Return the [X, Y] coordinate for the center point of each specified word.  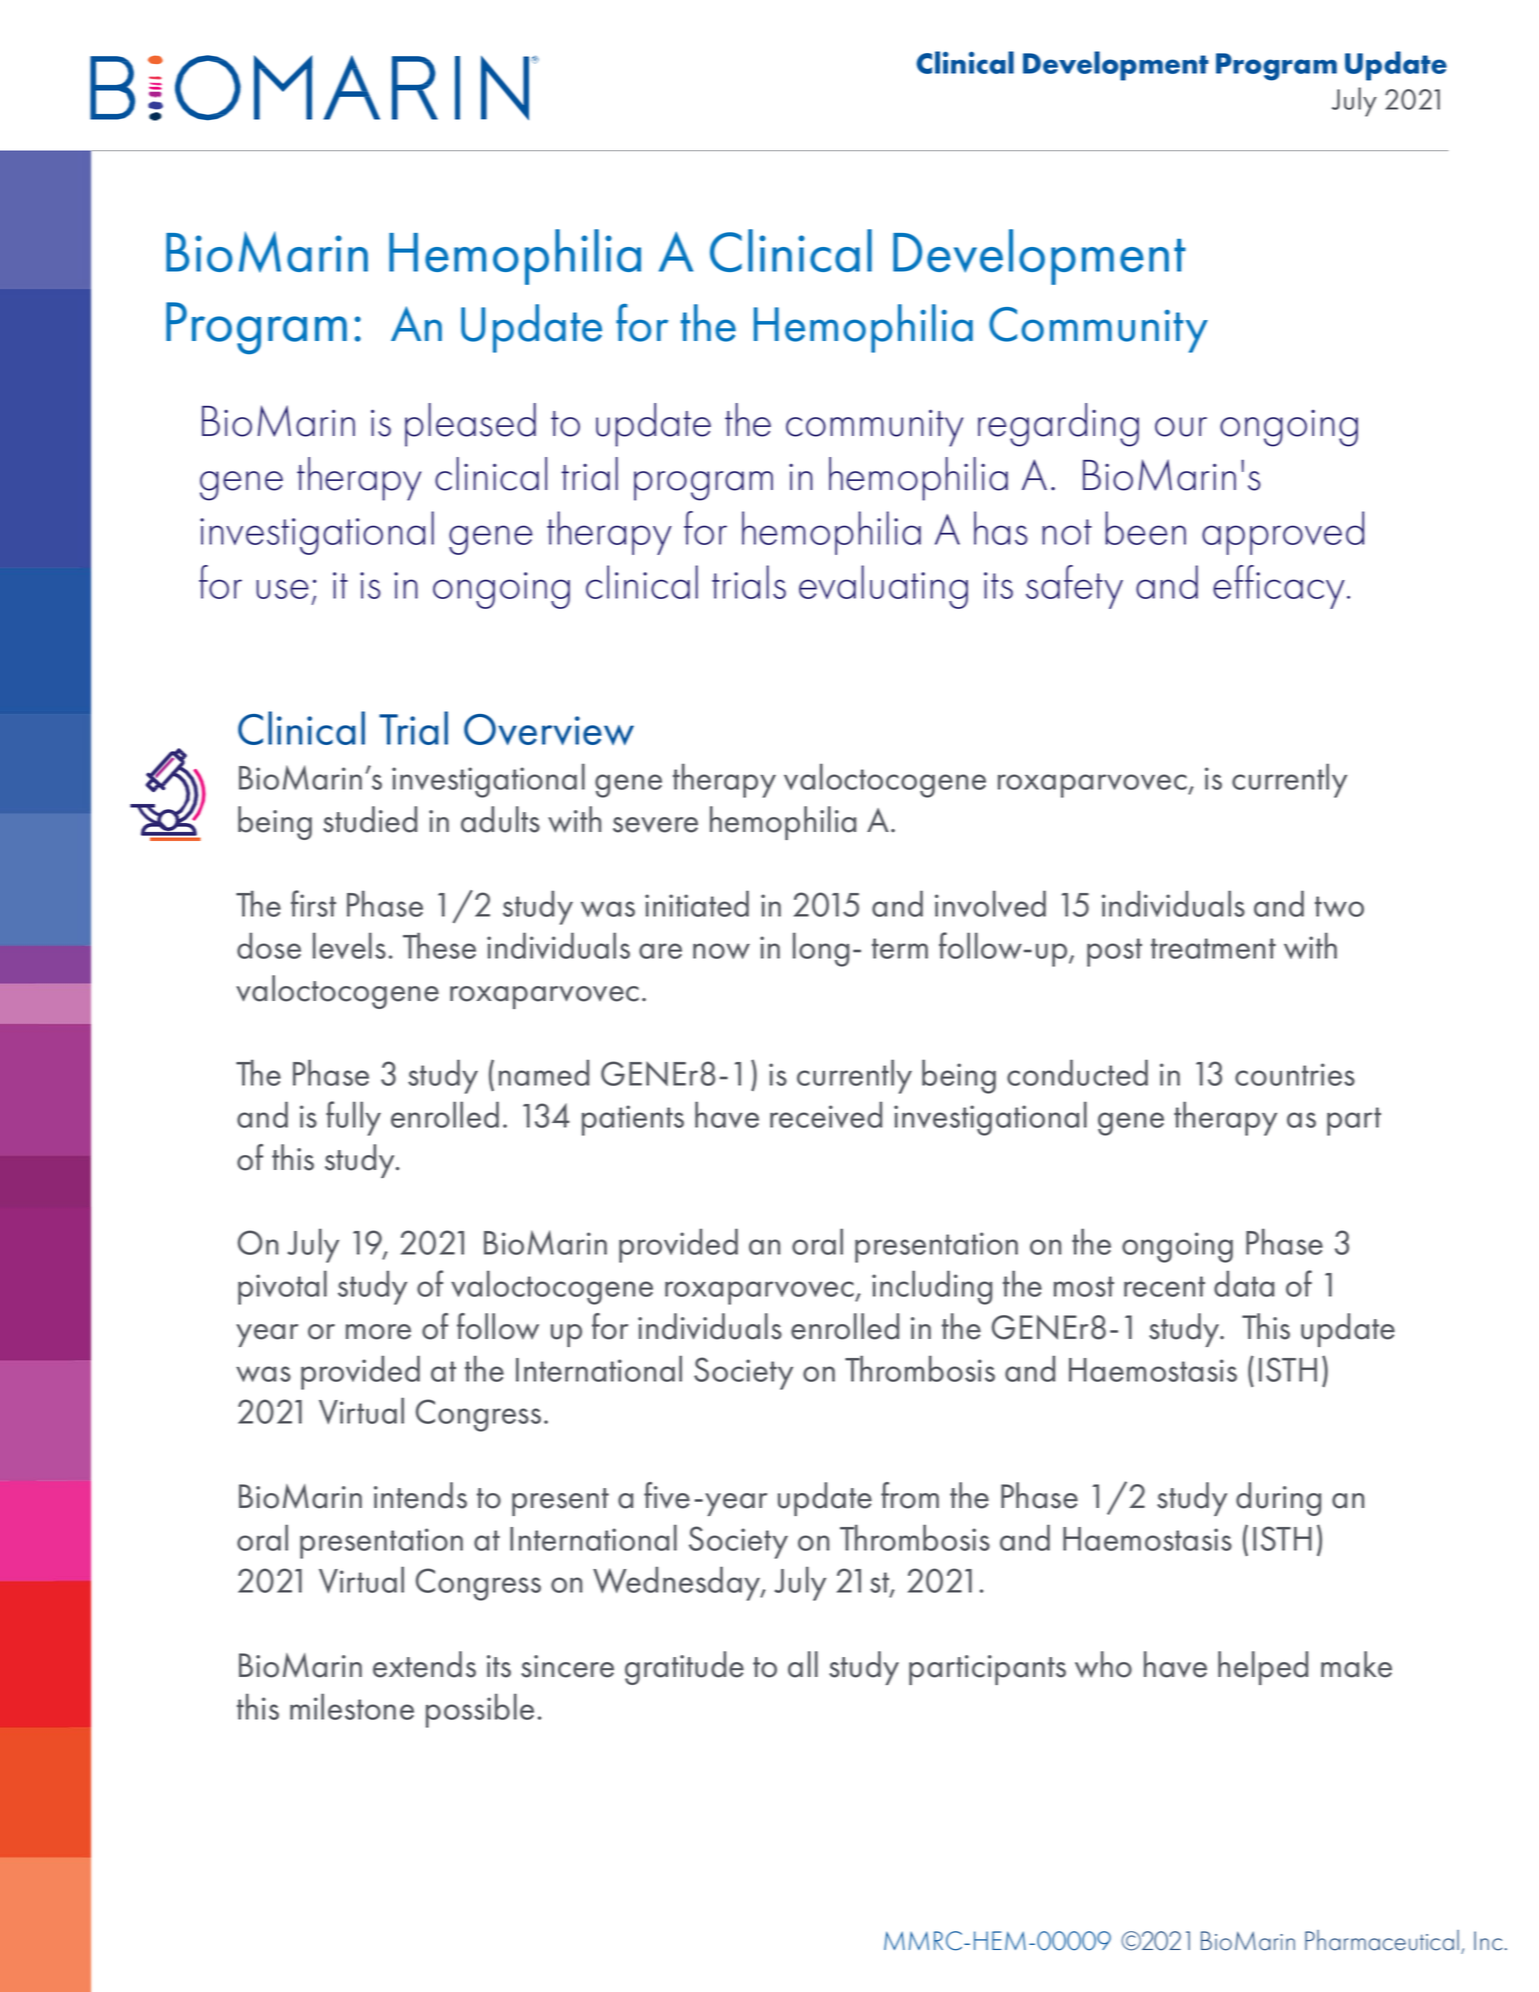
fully [353, 1118]
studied [370, 819]
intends [420, 1495]
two [1339, 906]
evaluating [883, 587]
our [1181, 427]
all [803, 1664]
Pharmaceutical [1382, 1940]
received [826, 1114]
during [1278, 1499]
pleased [470, 425]
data [1244, 1283]
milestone [352, 1706]
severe [655, 825]
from [910, 1495]
